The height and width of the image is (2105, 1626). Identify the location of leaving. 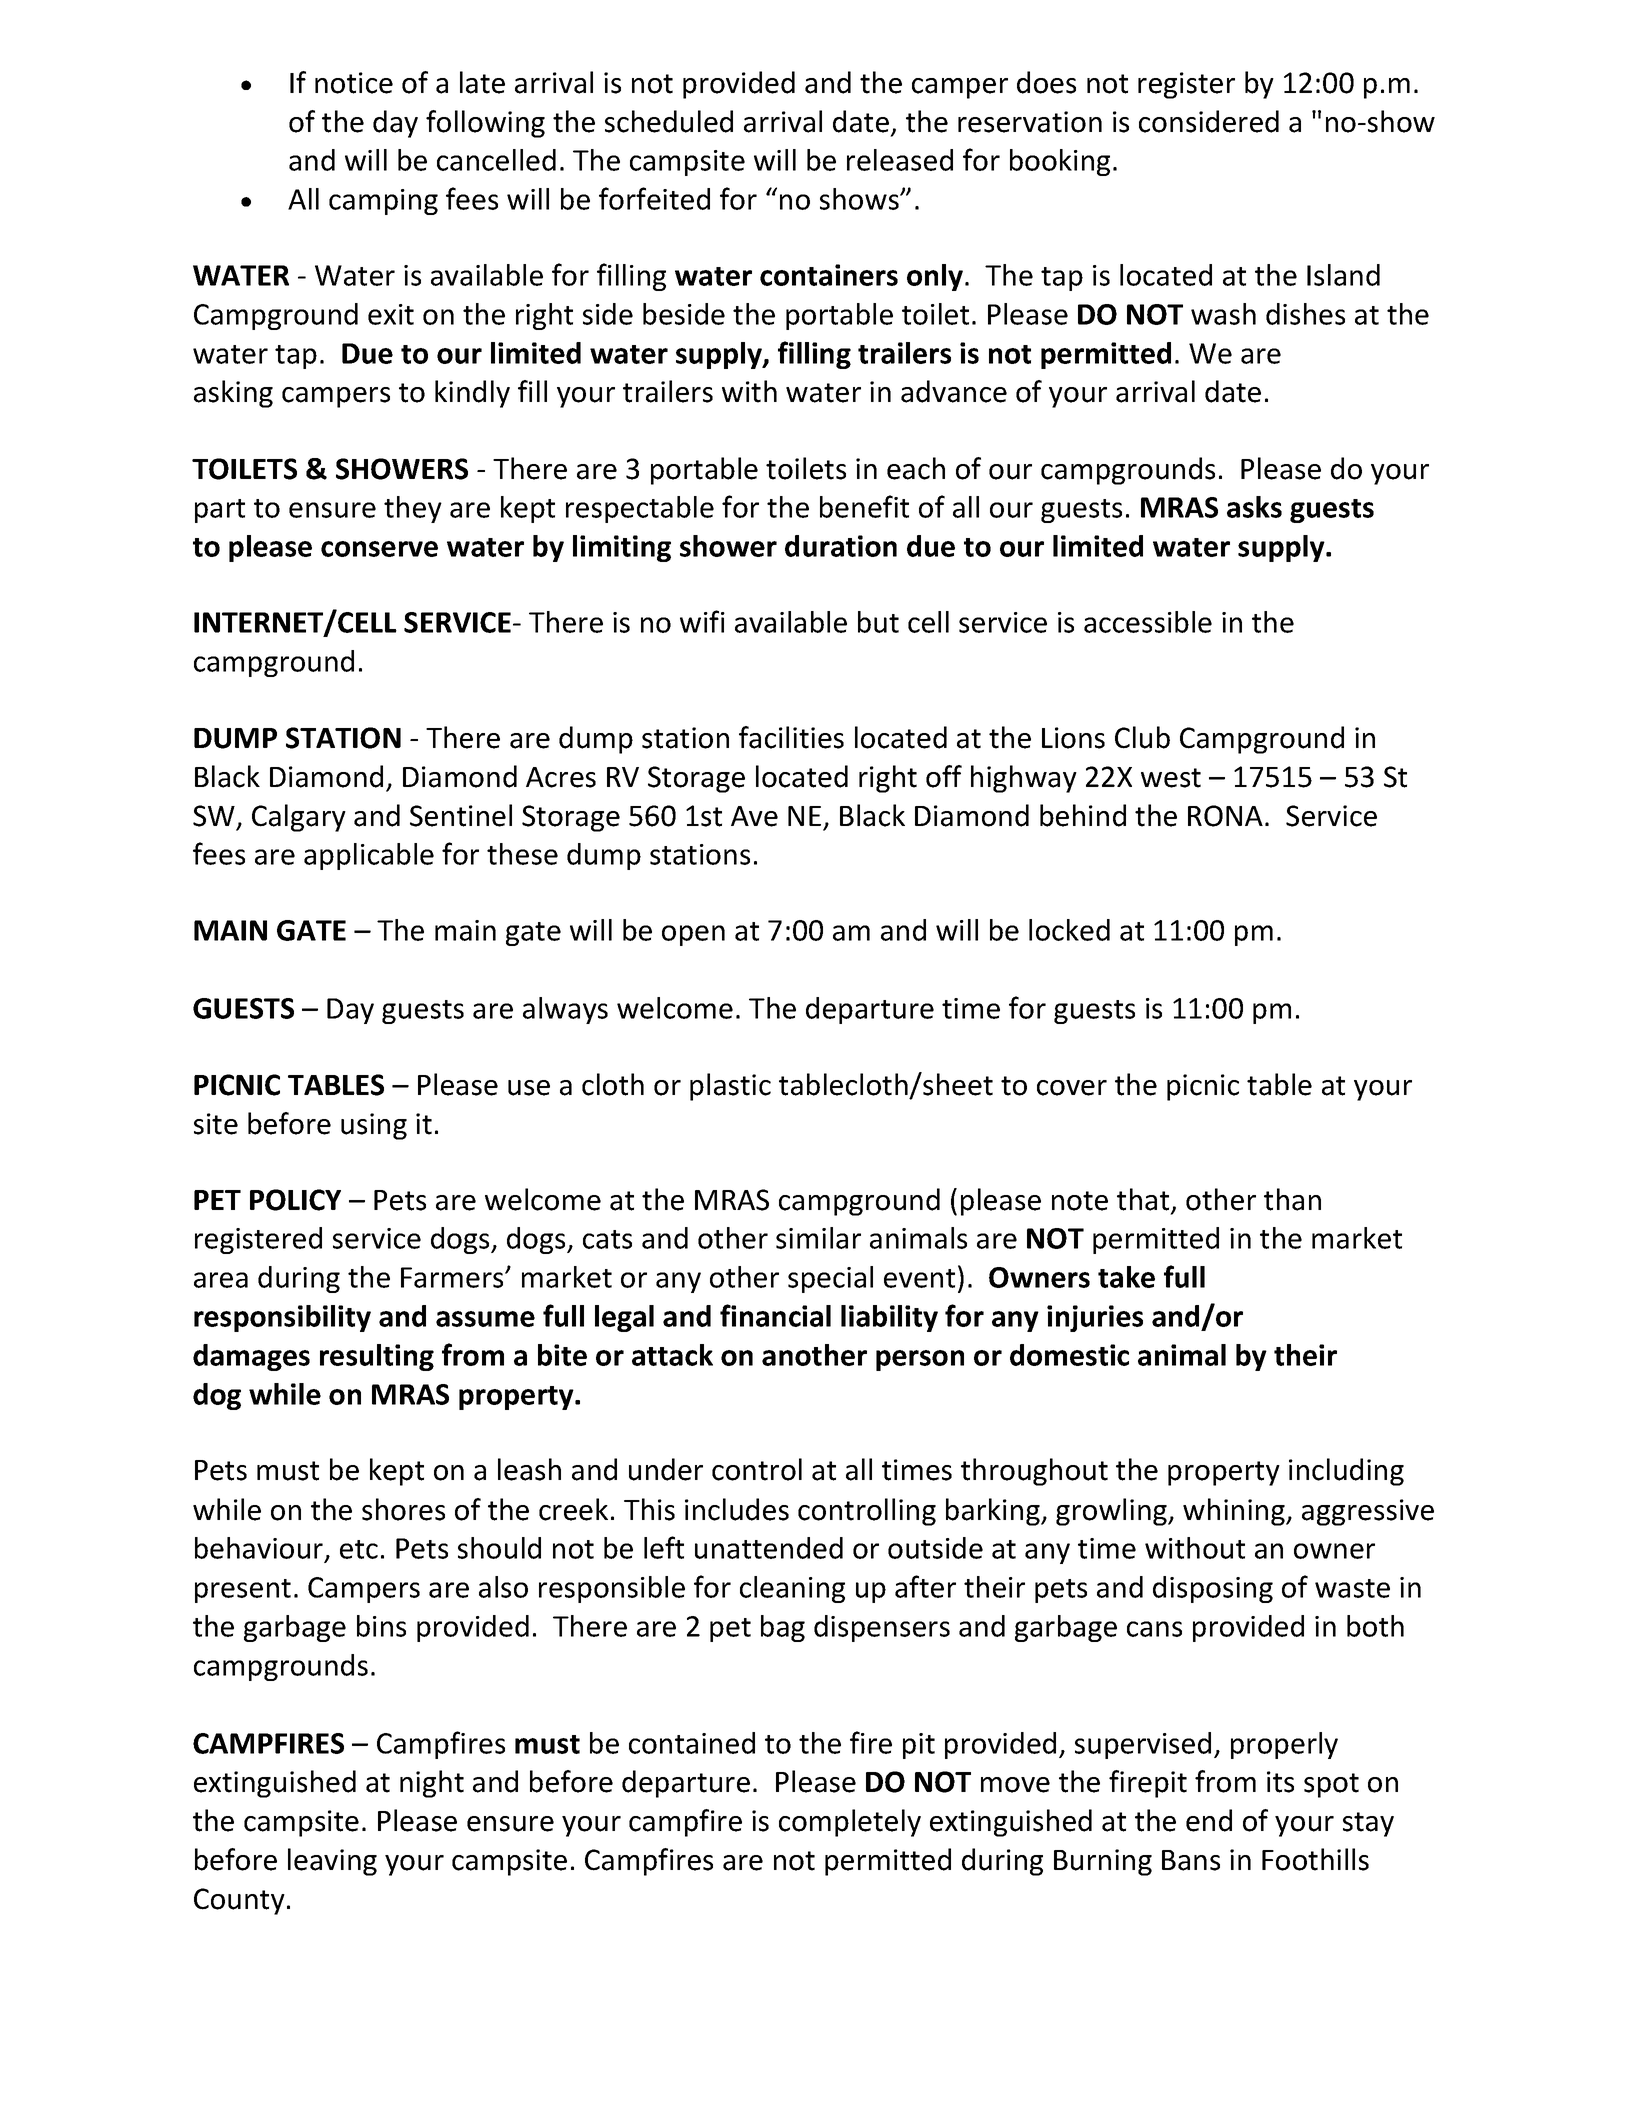
(332, 1862).
